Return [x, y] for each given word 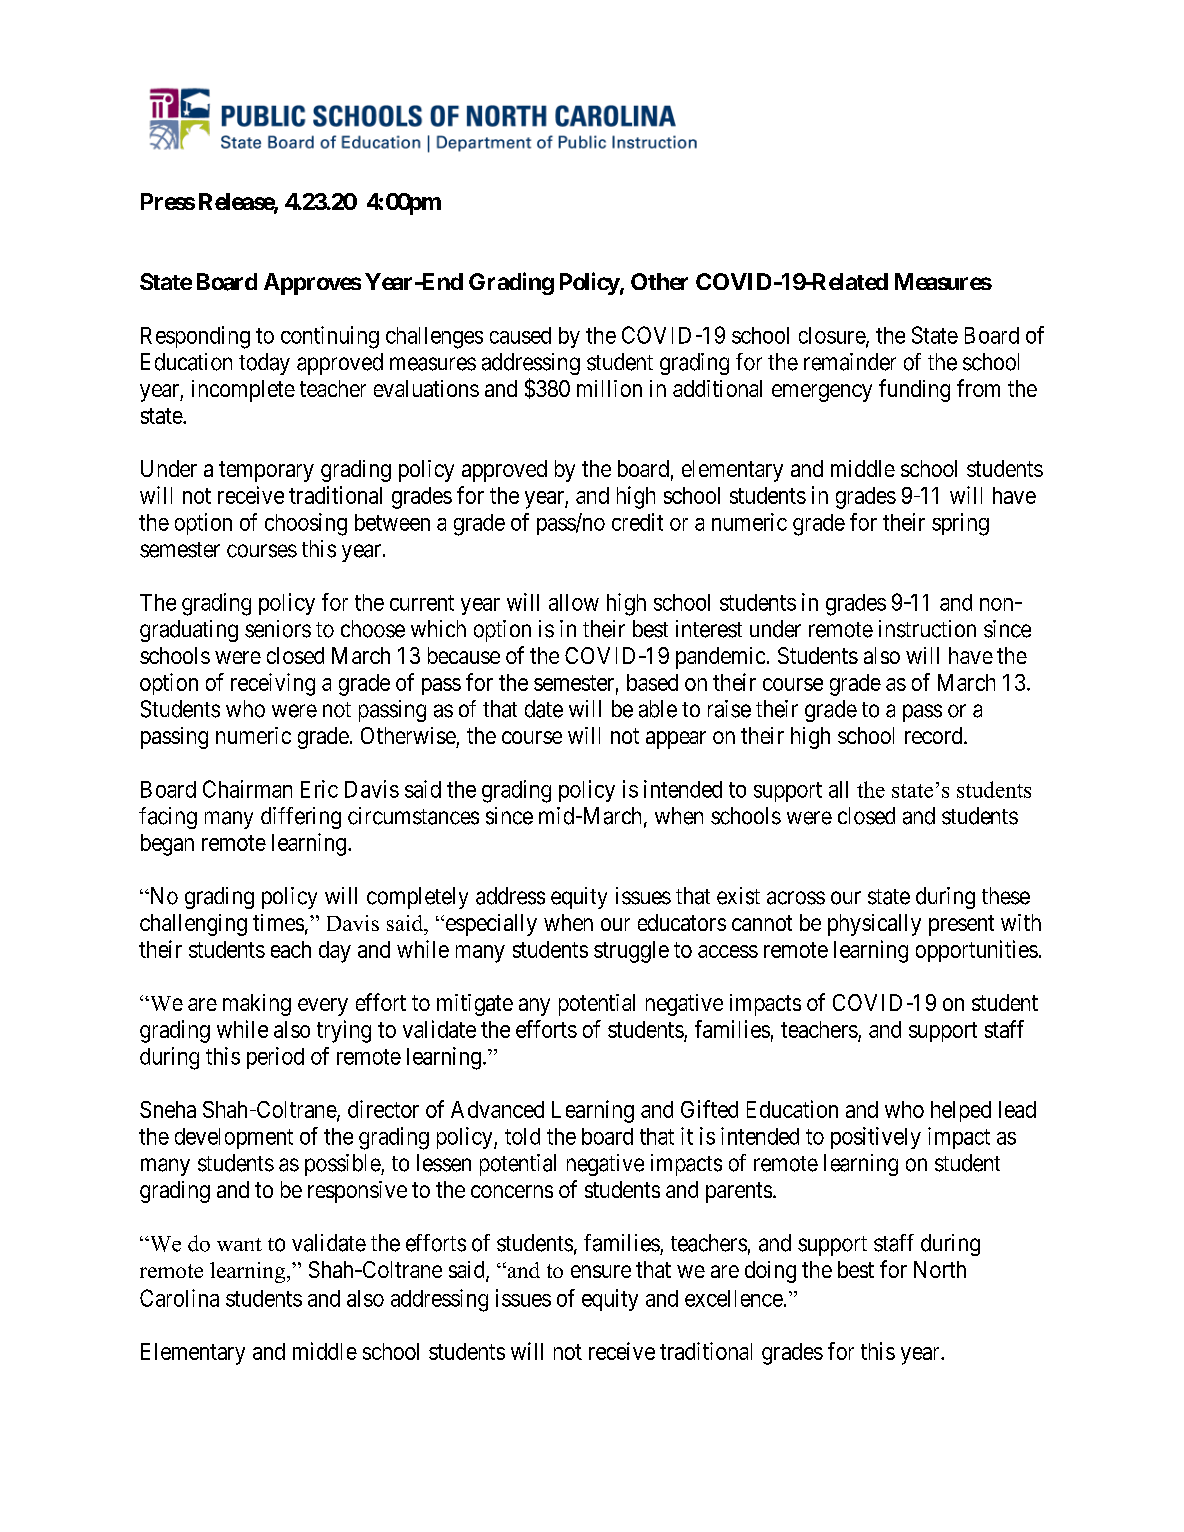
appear [676, 740]
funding [914, 390]
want [239, 1244]
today [264, 364]
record [935, 735]
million [609, 388]
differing [301, 818]
